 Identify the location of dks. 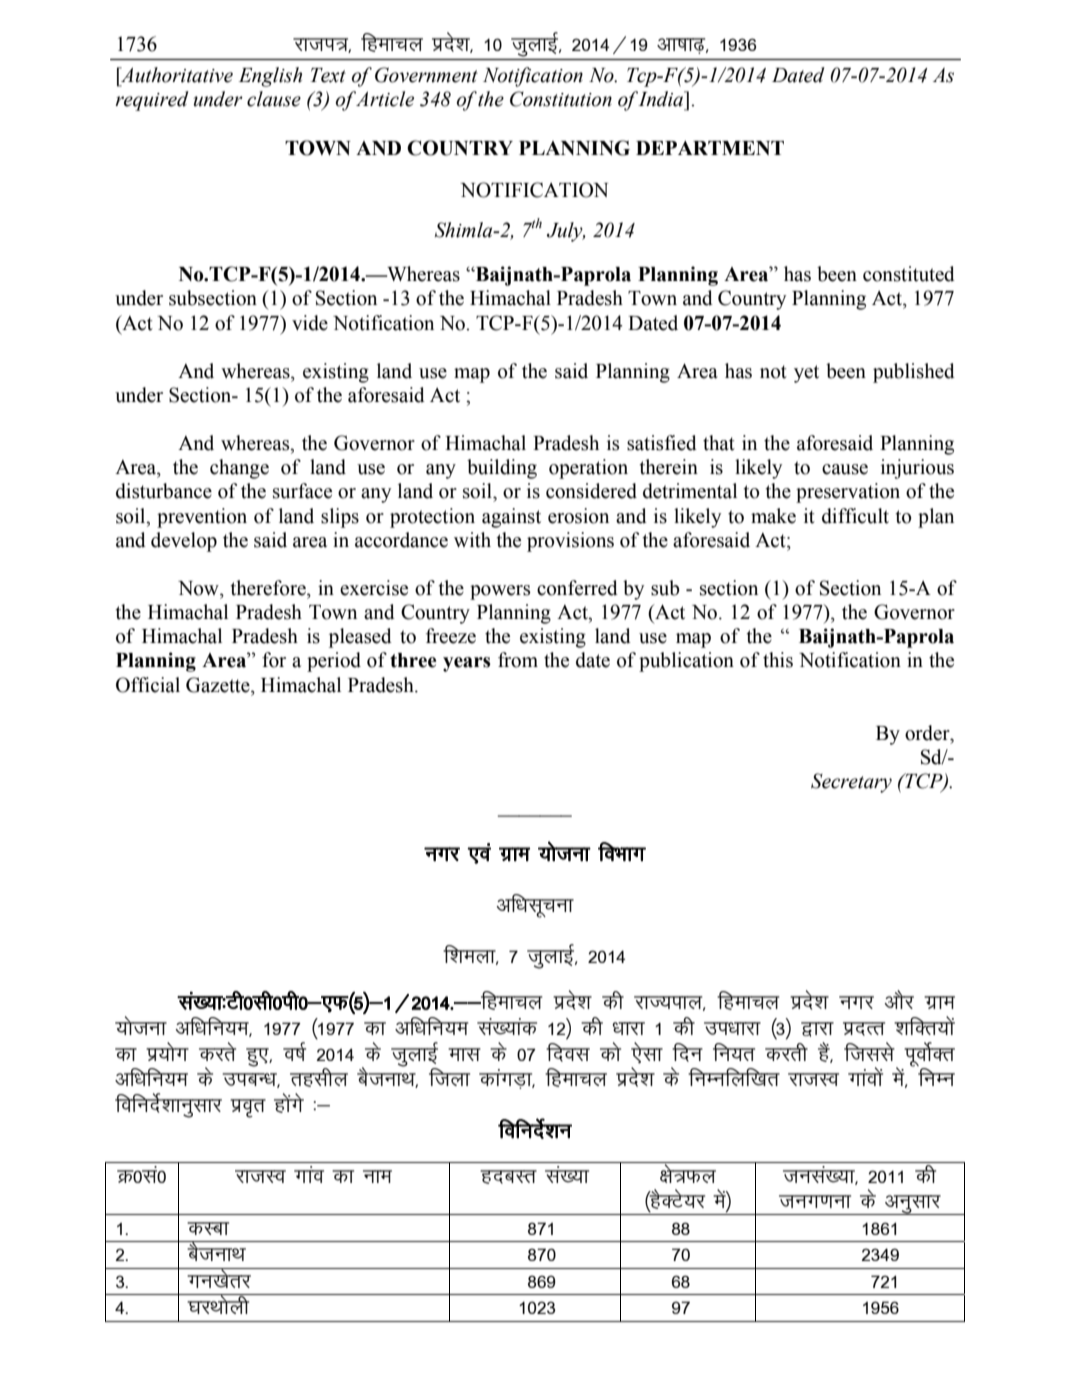
(610, 1051).
